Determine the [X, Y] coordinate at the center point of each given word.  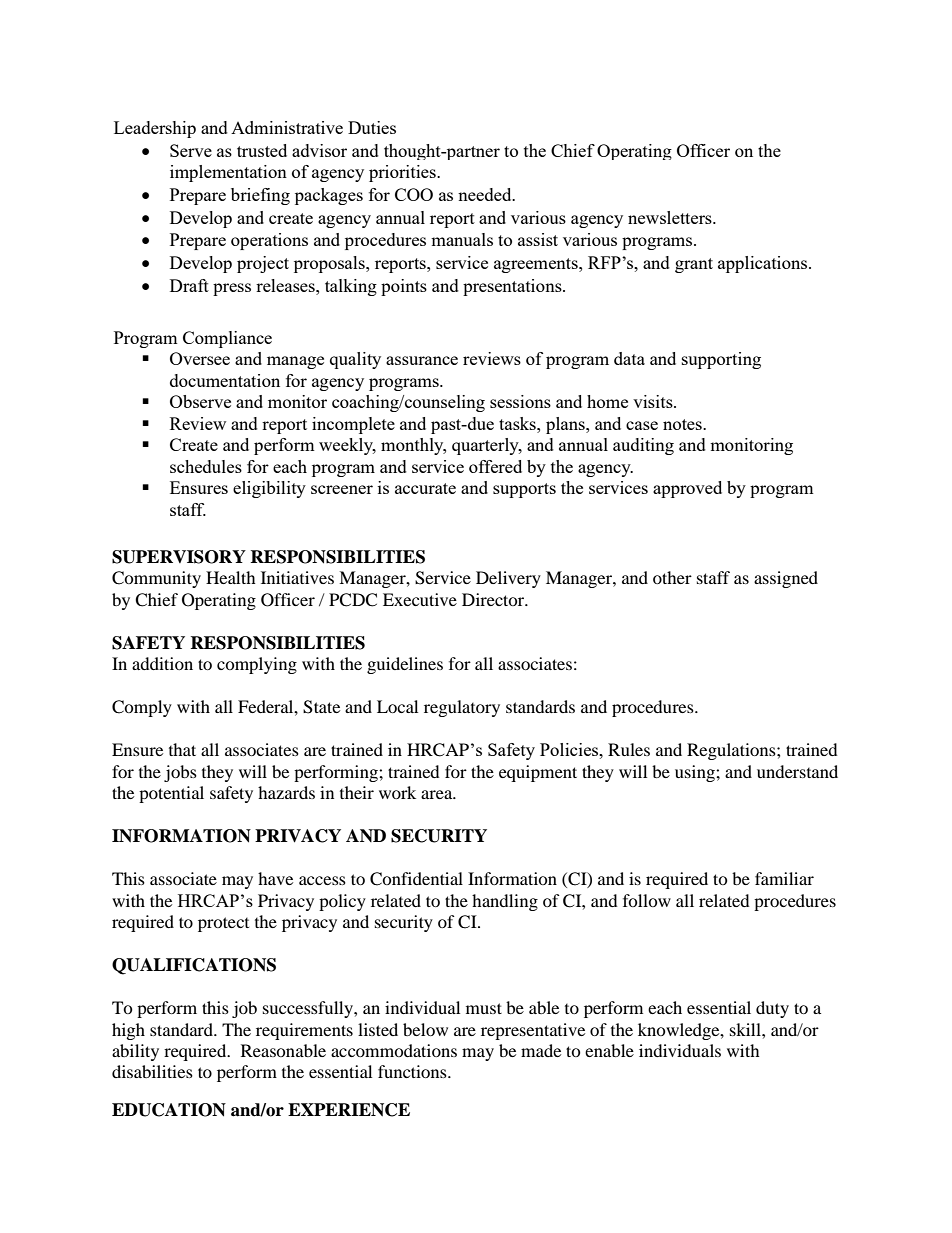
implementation [228, 173]
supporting [721, 360]
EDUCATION [169, 1110]
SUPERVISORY [179, 557]
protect [223, 924]
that [182, 749]
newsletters [671, 217]
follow [647, 900]
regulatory [462, 708]
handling [505, 902]
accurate [425, 488]
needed [486, 194]
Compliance [227, 339]
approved [687, 489]
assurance [422, 360]
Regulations [732, 751]
